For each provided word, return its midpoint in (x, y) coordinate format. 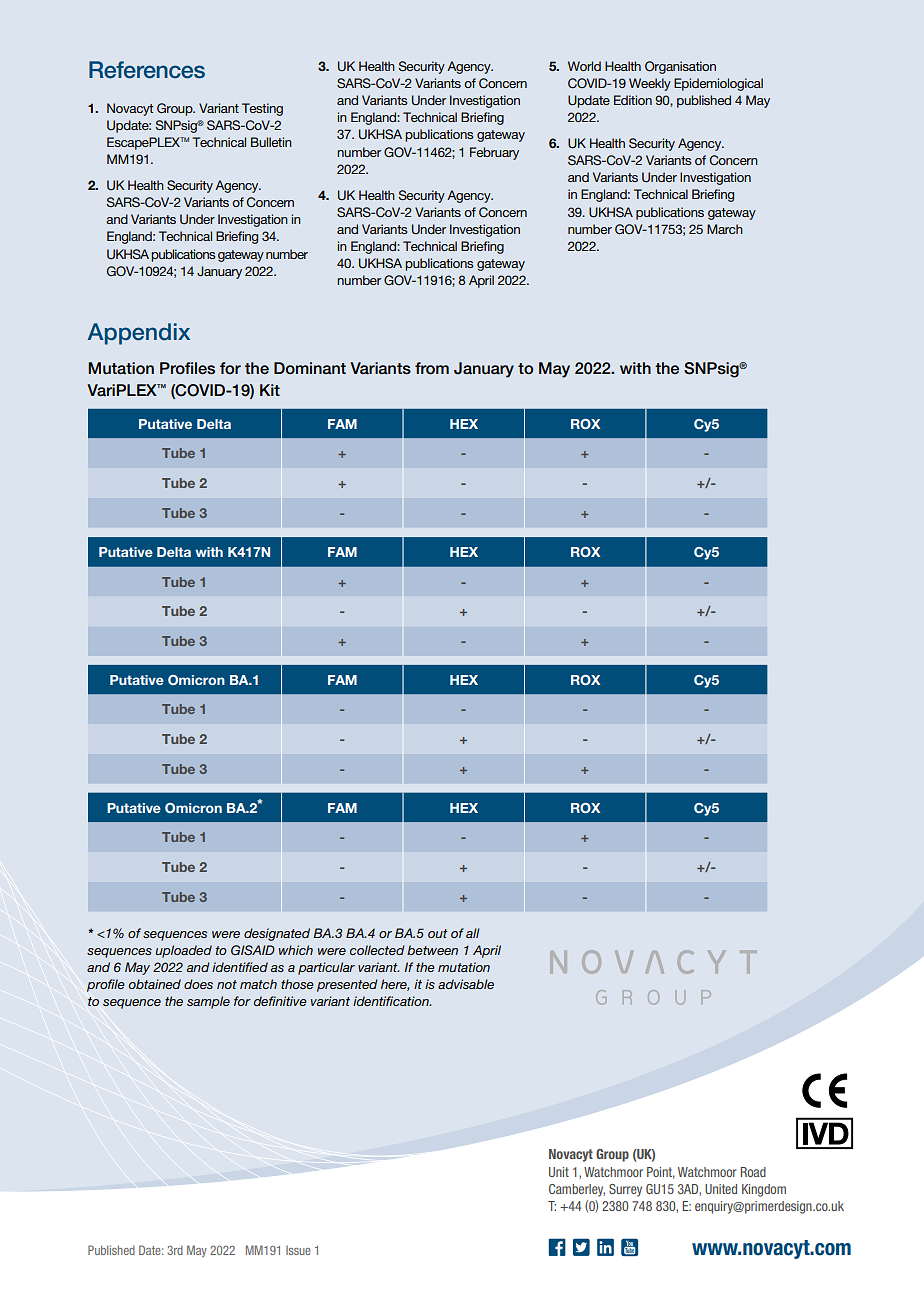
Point (661, 1173)
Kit (270, 390)
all (473, 933)
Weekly (650, 84)
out (438, 933)
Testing (262, 109)
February (494, 153)
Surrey (625, 1190)
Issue (298, 1250)
